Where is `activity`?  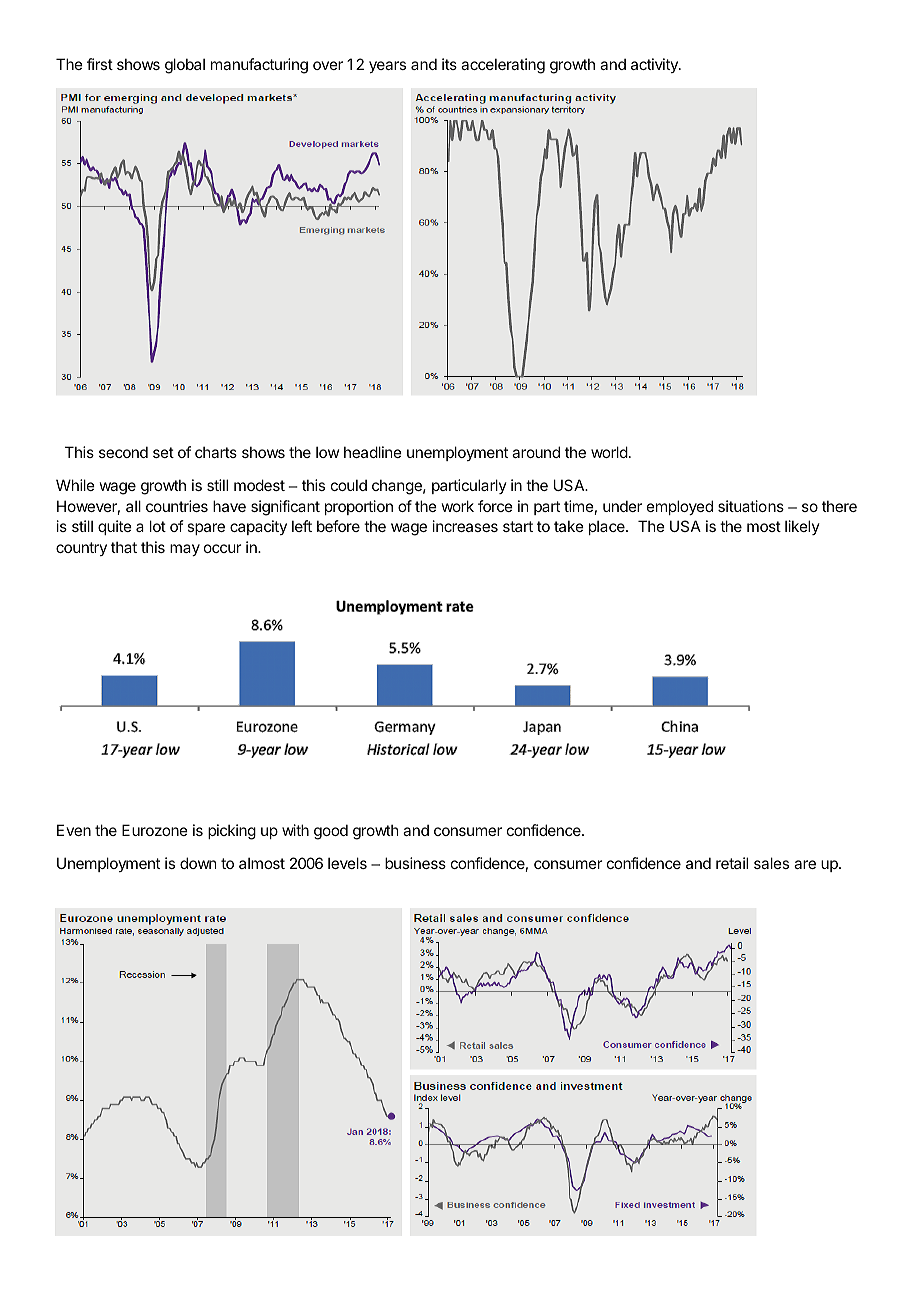 activity is located at coordinates (655, 65).
